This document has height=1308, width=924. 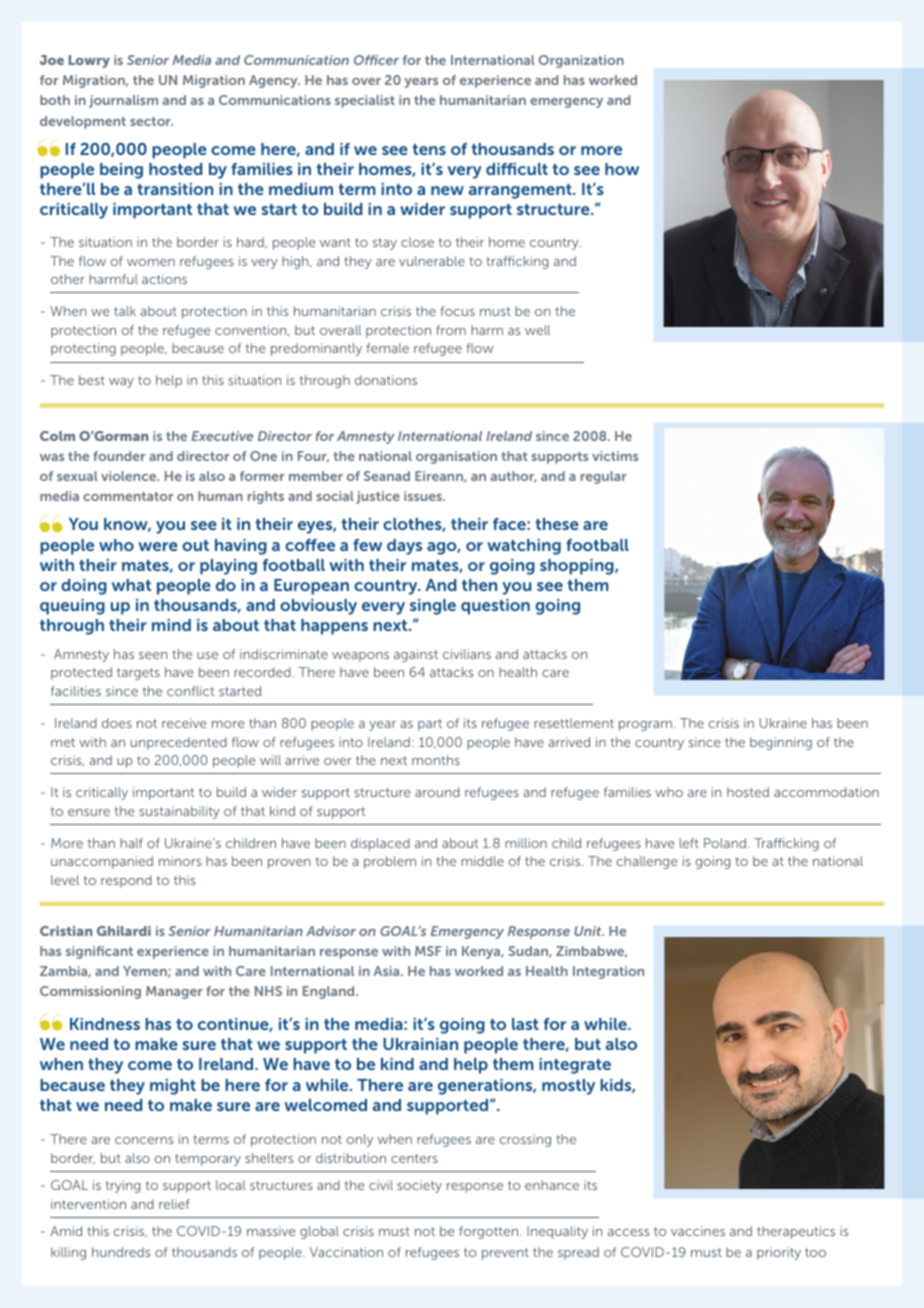 What do you see at coordinates (130, 476) in the document?
I see `violence` at bounding box center [130, 476].
